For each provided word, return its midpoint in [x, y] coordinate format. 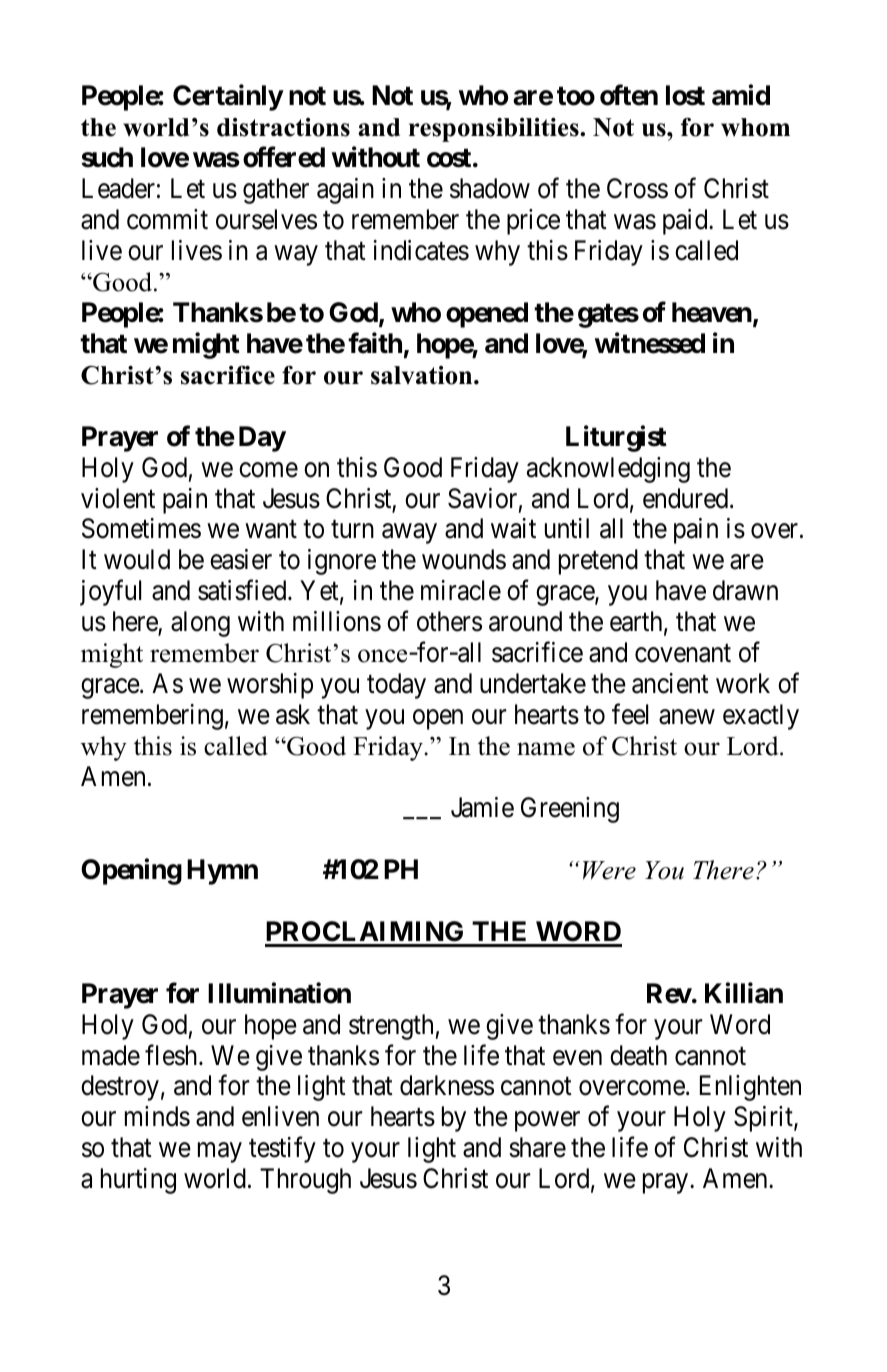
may [220, 1153]
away [409, 534]
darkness [447, 1085]
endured [687, 498]
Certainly [228, 98]
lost [685, 95]
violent [118, 498]
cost [449, 158]
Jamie [482, 807]
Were [609, 870]
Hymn [222, 872]
